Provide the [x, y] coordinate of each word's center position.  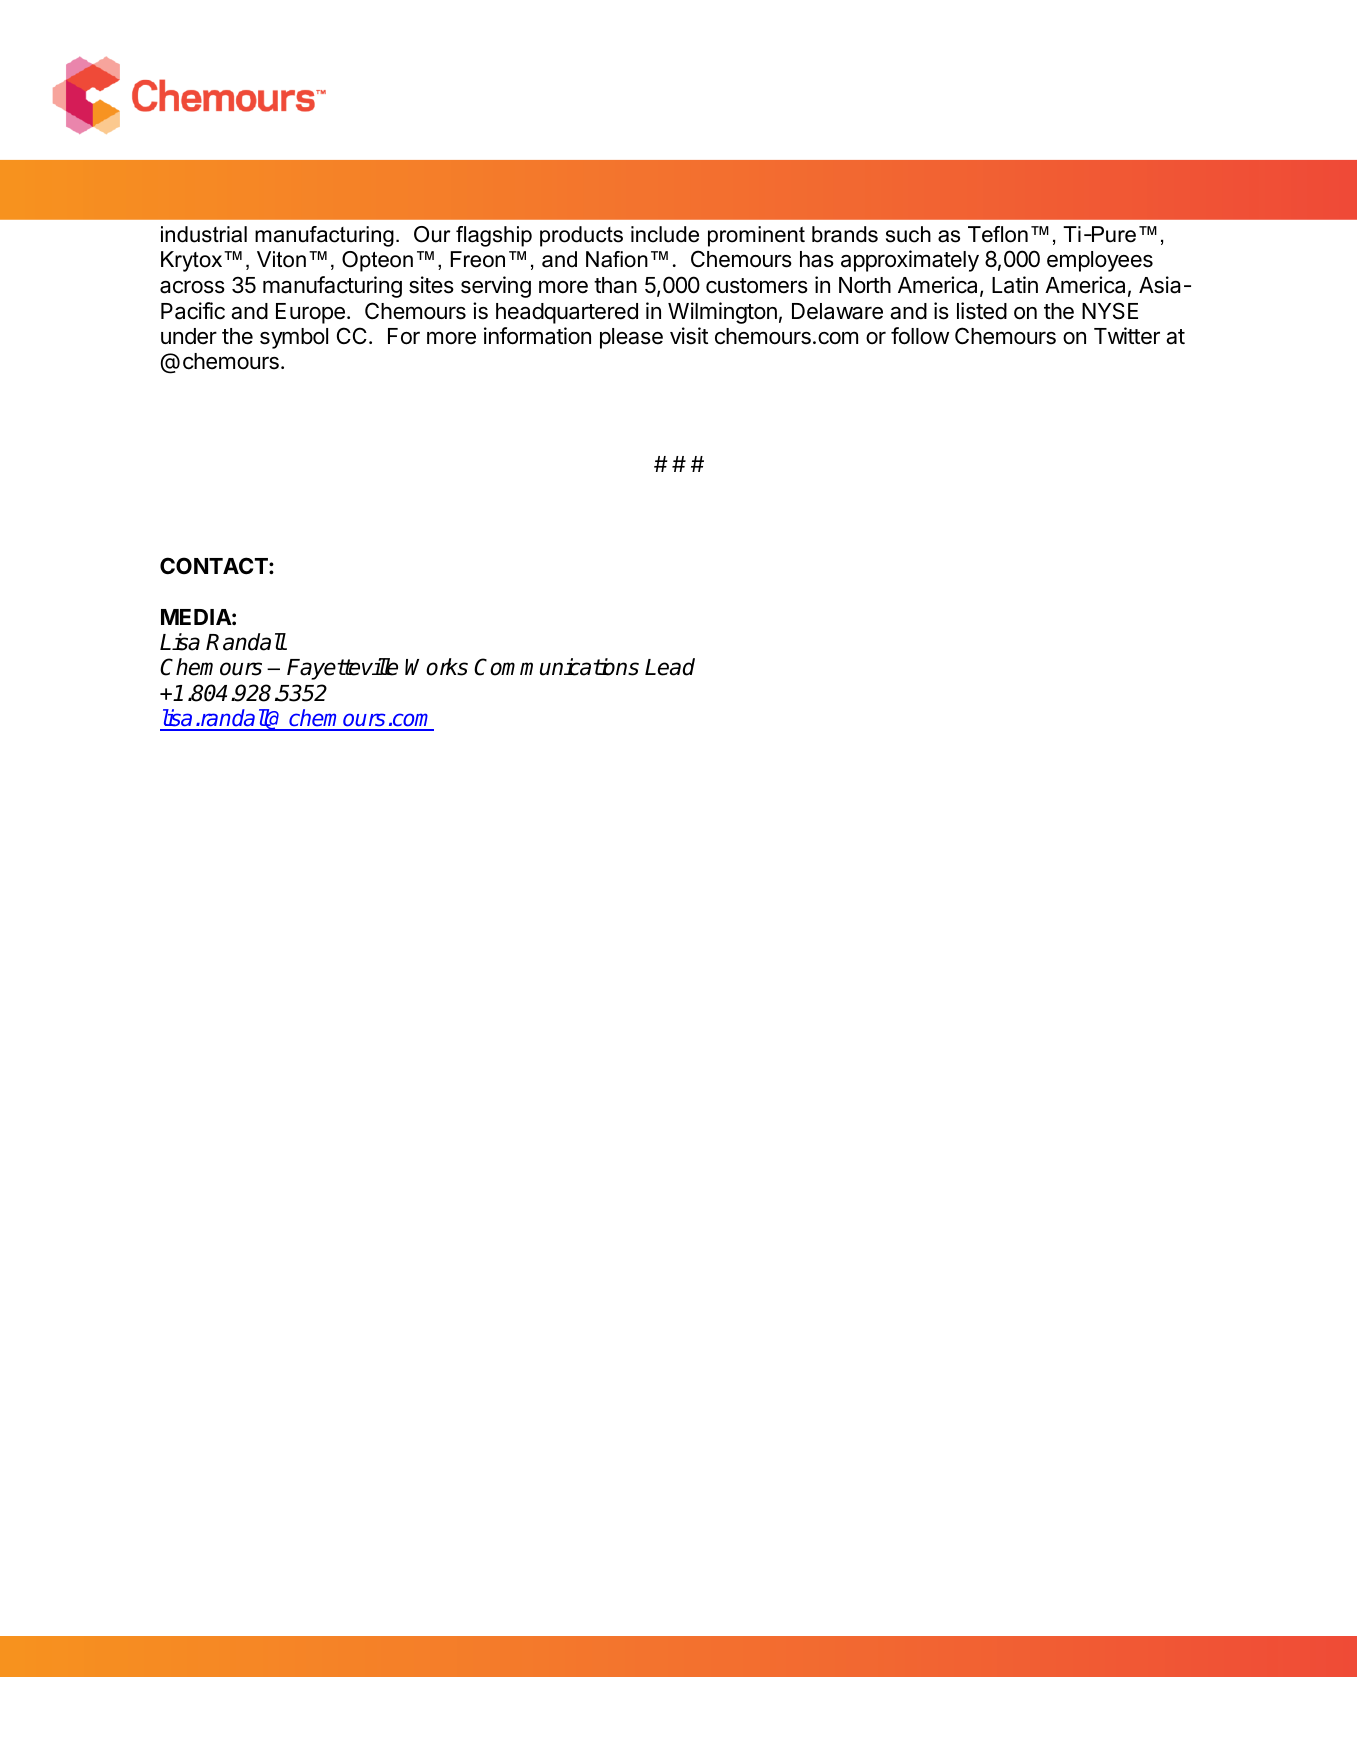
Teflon [998, 234]
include [665, 234]
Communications [556, 667]
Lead [670, 667]
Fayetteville [342, 669]
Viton [281, 259]
